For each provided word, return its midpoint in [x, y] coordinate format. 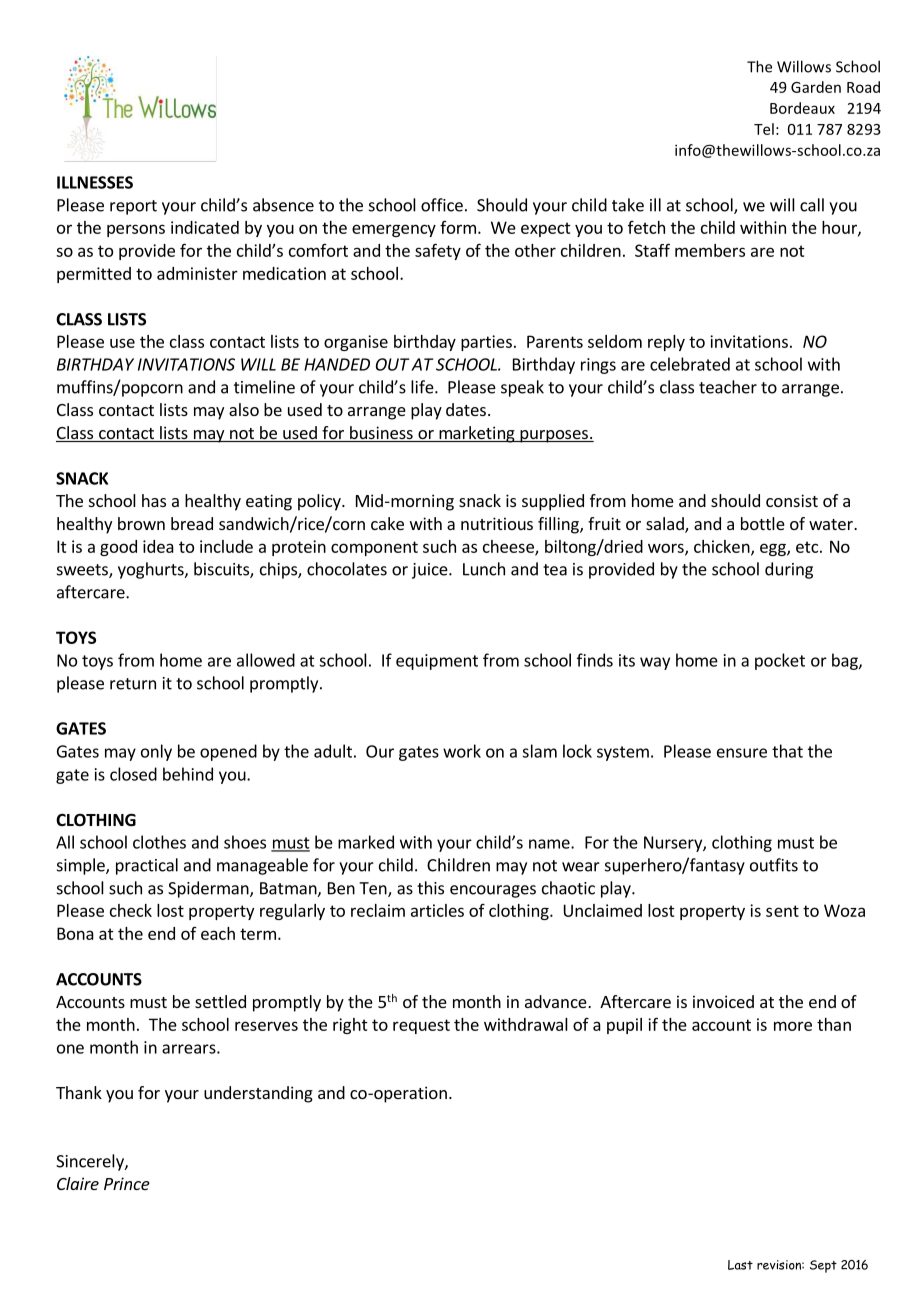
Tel [764, 129]
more [793, 1026]
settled [220, 1001]
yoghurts [152, 570]
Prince [127, 1183]
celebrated [690, 364]
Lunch [484, 569]
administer [197, 273]
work [462, 751]
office [442, 205]
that [787, 751]
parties [486, 343]
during [789, 570]
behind [188, 774]
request [421, 1026]
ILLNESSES [95, 182]
